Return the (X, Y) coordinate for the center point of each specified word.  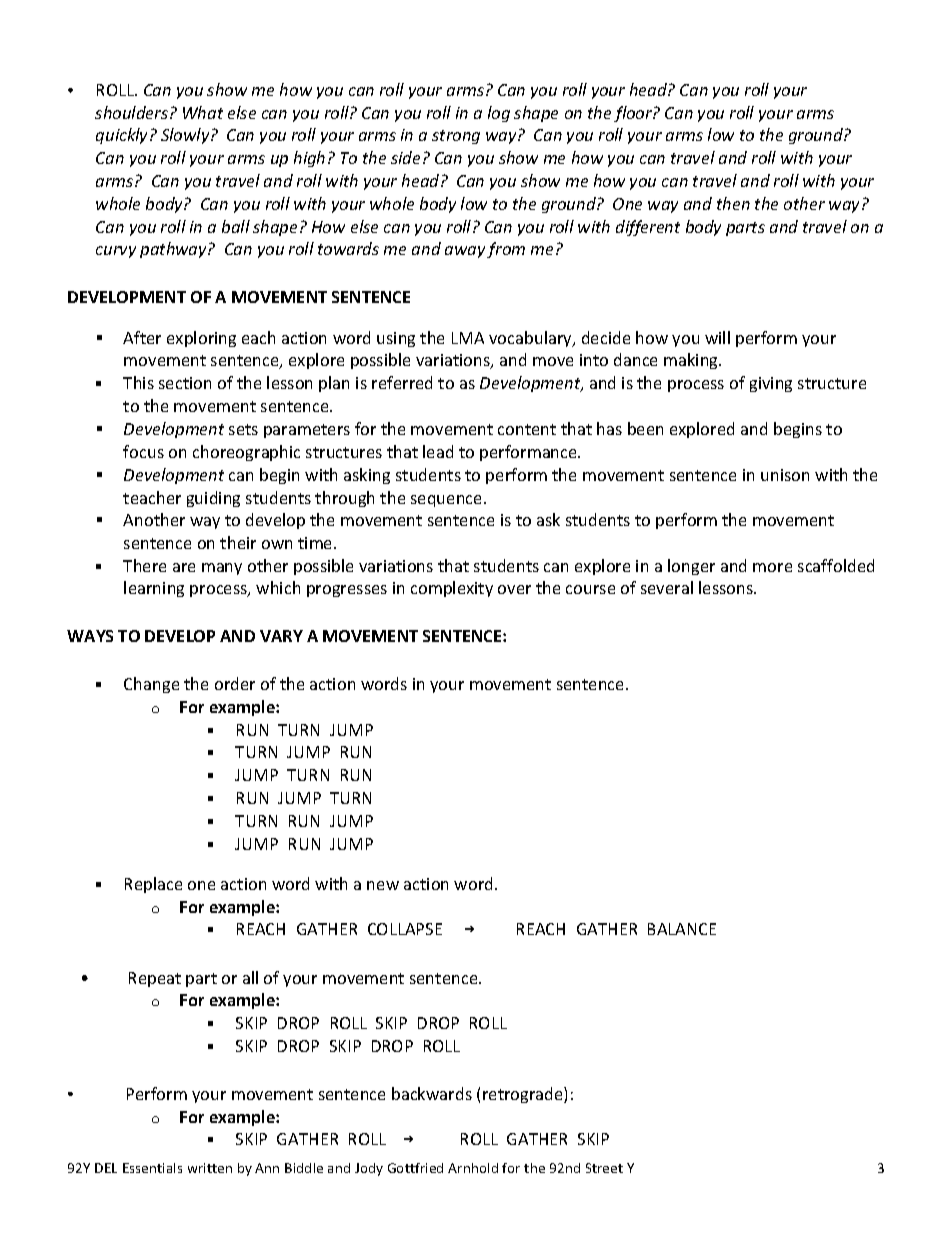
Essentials (152, 1168)
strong (456, 137)
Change (151, 685)
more (772, 567)
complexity (452, 589)
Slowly (186, 136)
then (733, 203)
